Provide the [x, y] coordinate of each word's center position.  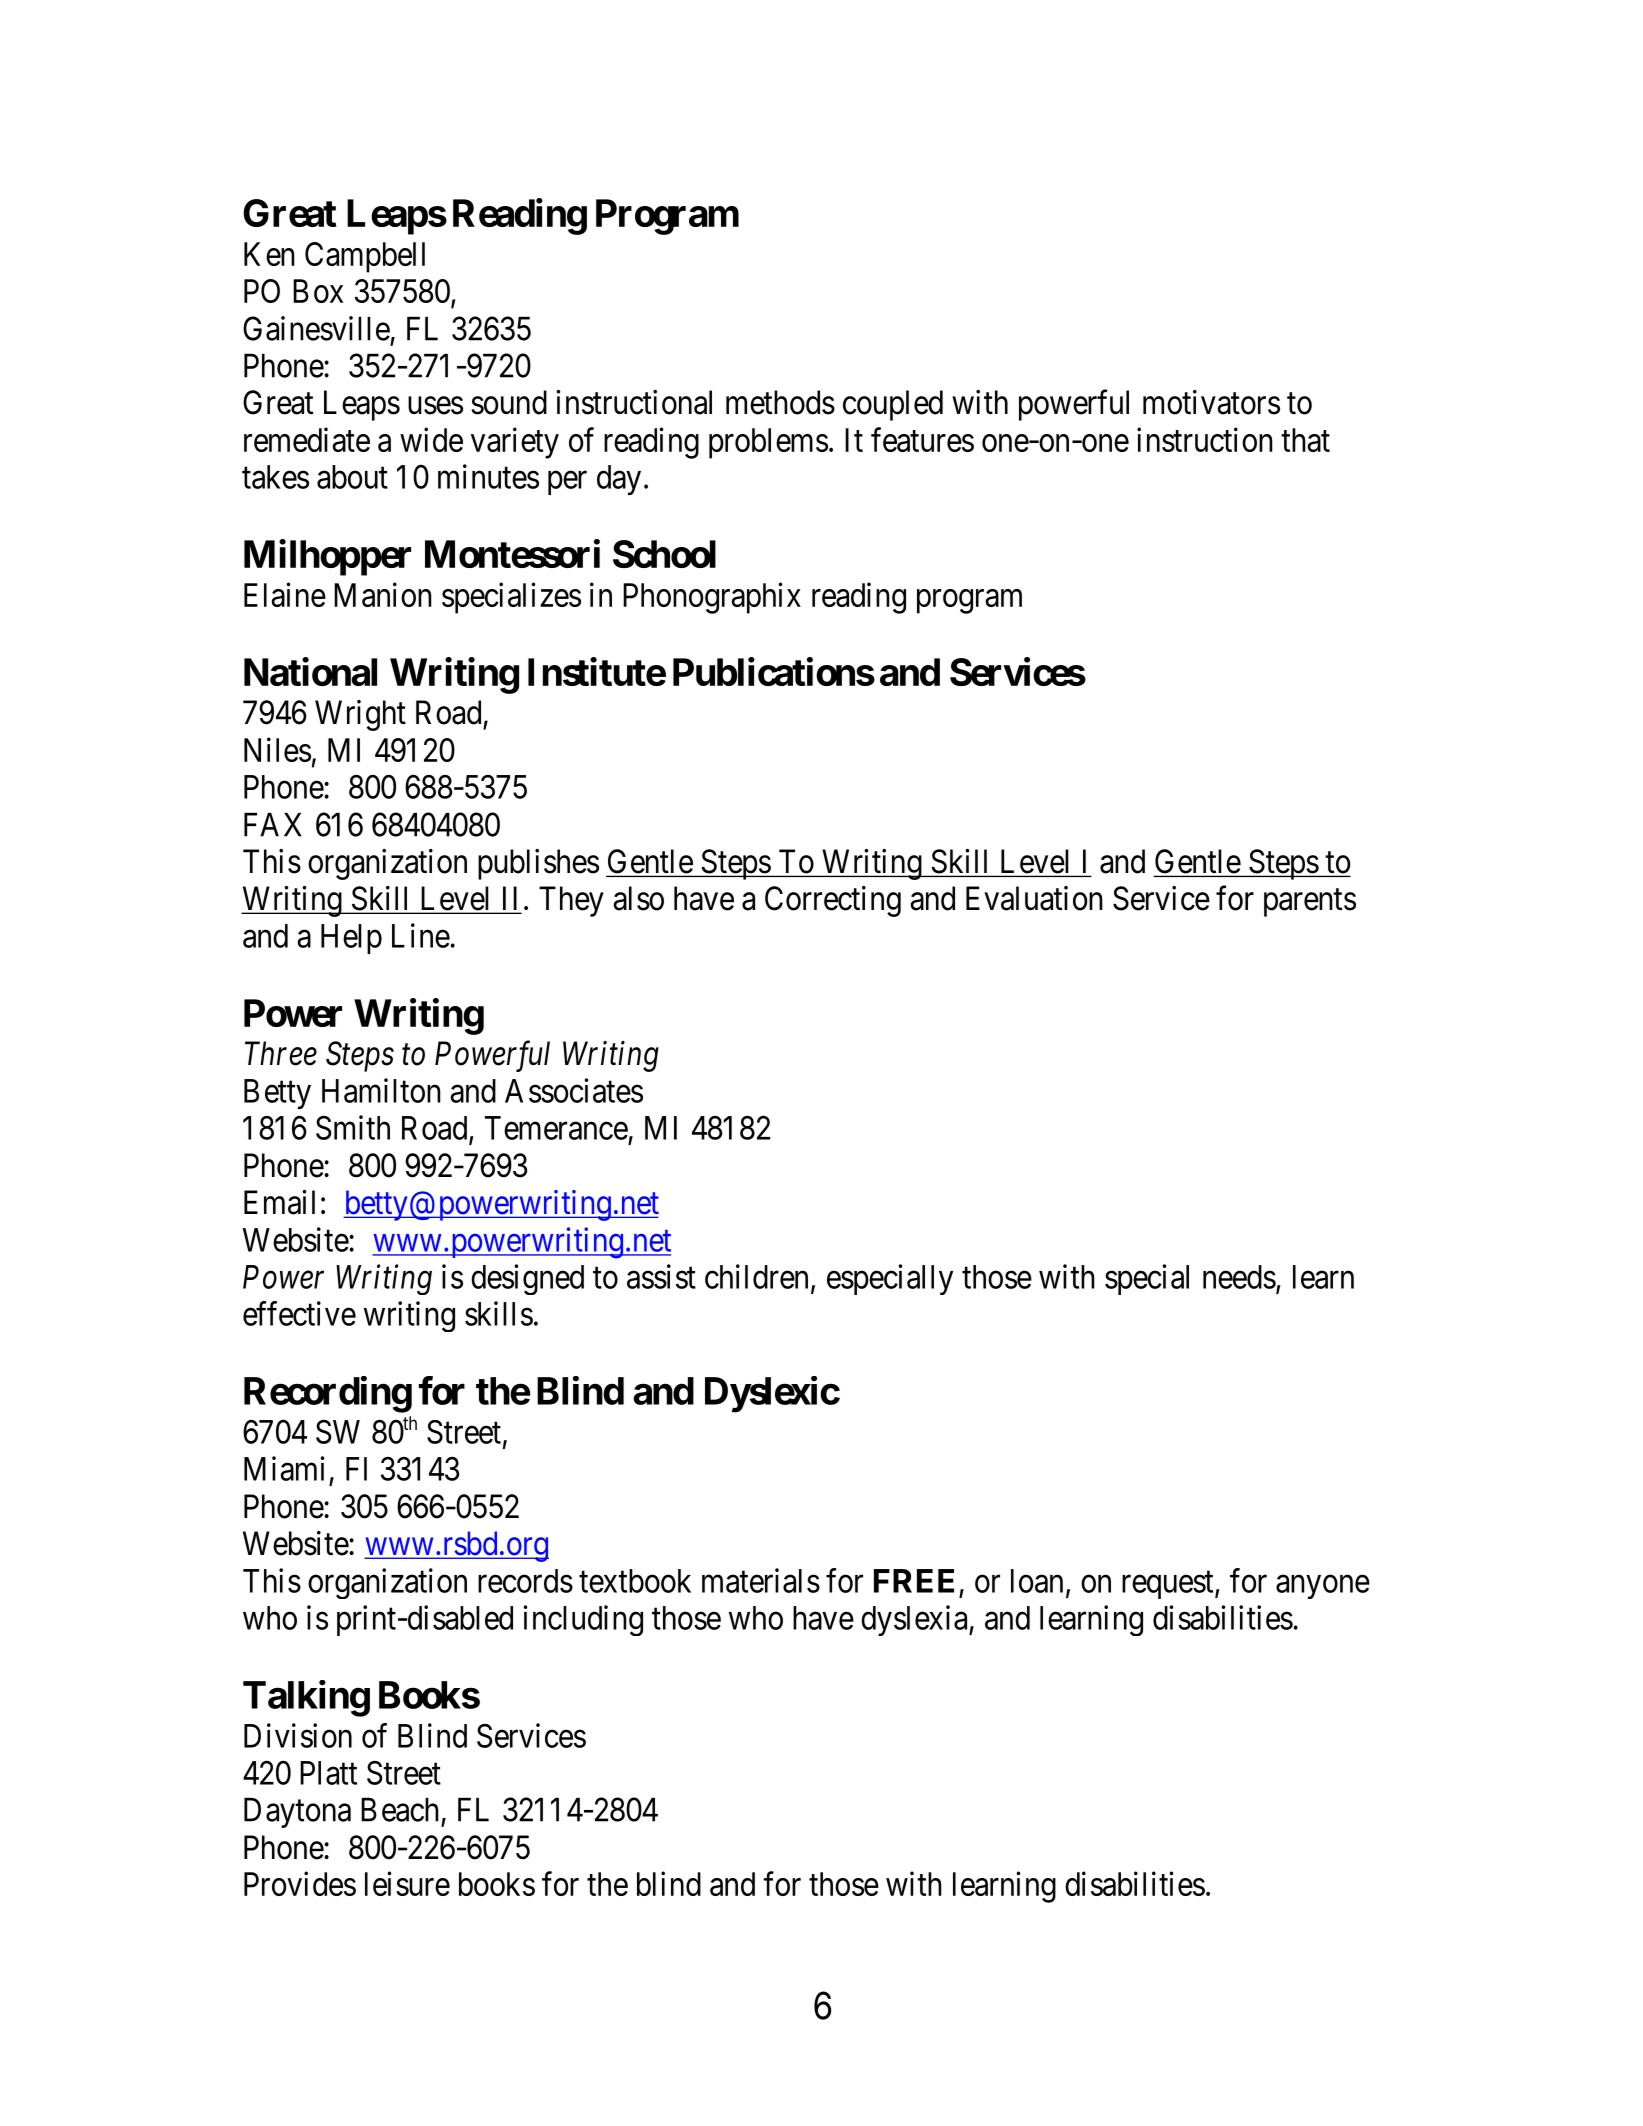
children [756, 1276]
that [1305, 440]
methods [780, 402]
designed [527, 1279]
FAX [273, 825]
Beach [400, 1810]
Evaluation [1034, 898]
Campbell [365, 257]
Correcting [833, 901]
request [1169, 1585]
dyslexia [915, 1620]
